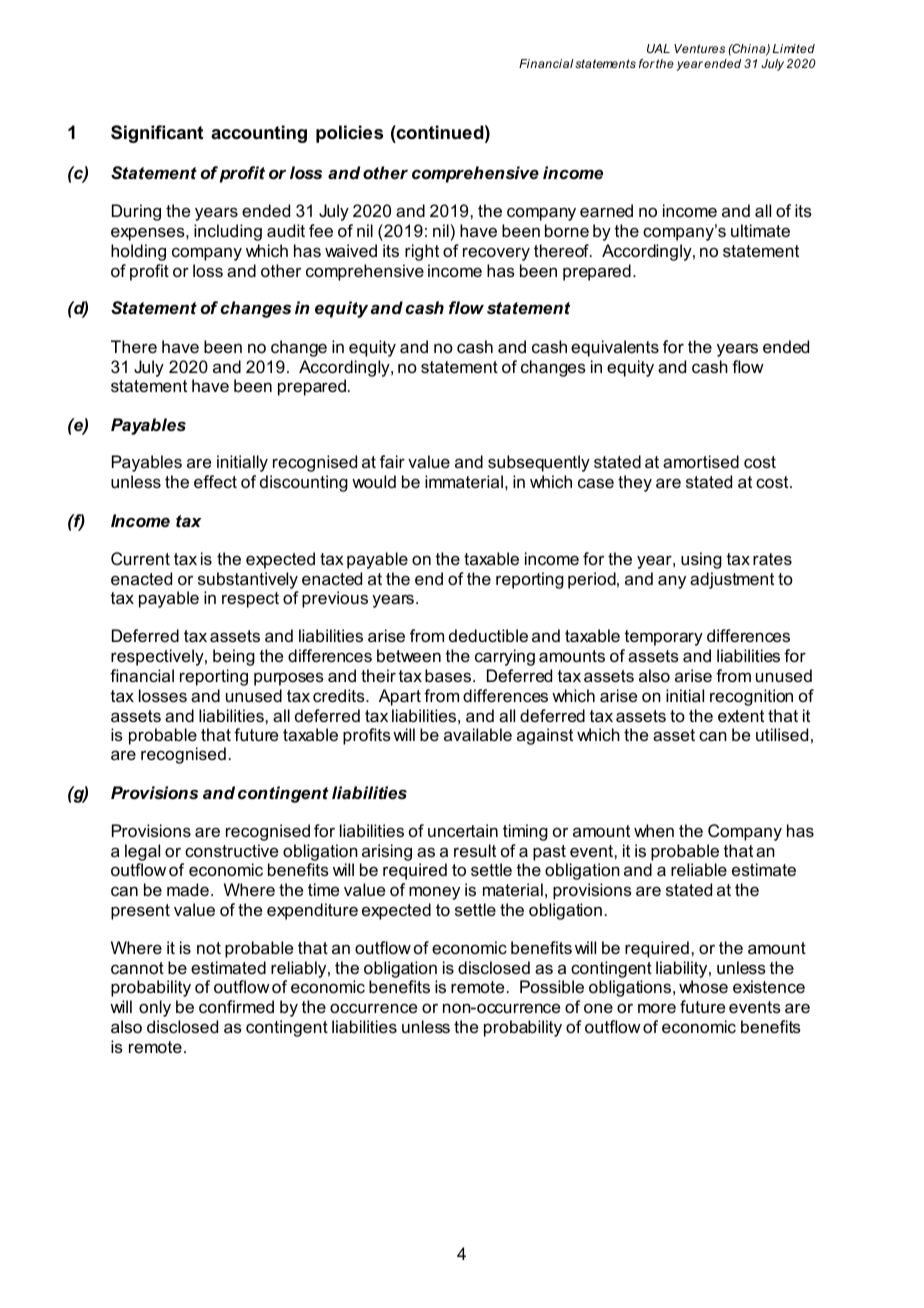 The height and width of the screenshot is (1308, 924). I want to click on purposes, so click(289, 679).
